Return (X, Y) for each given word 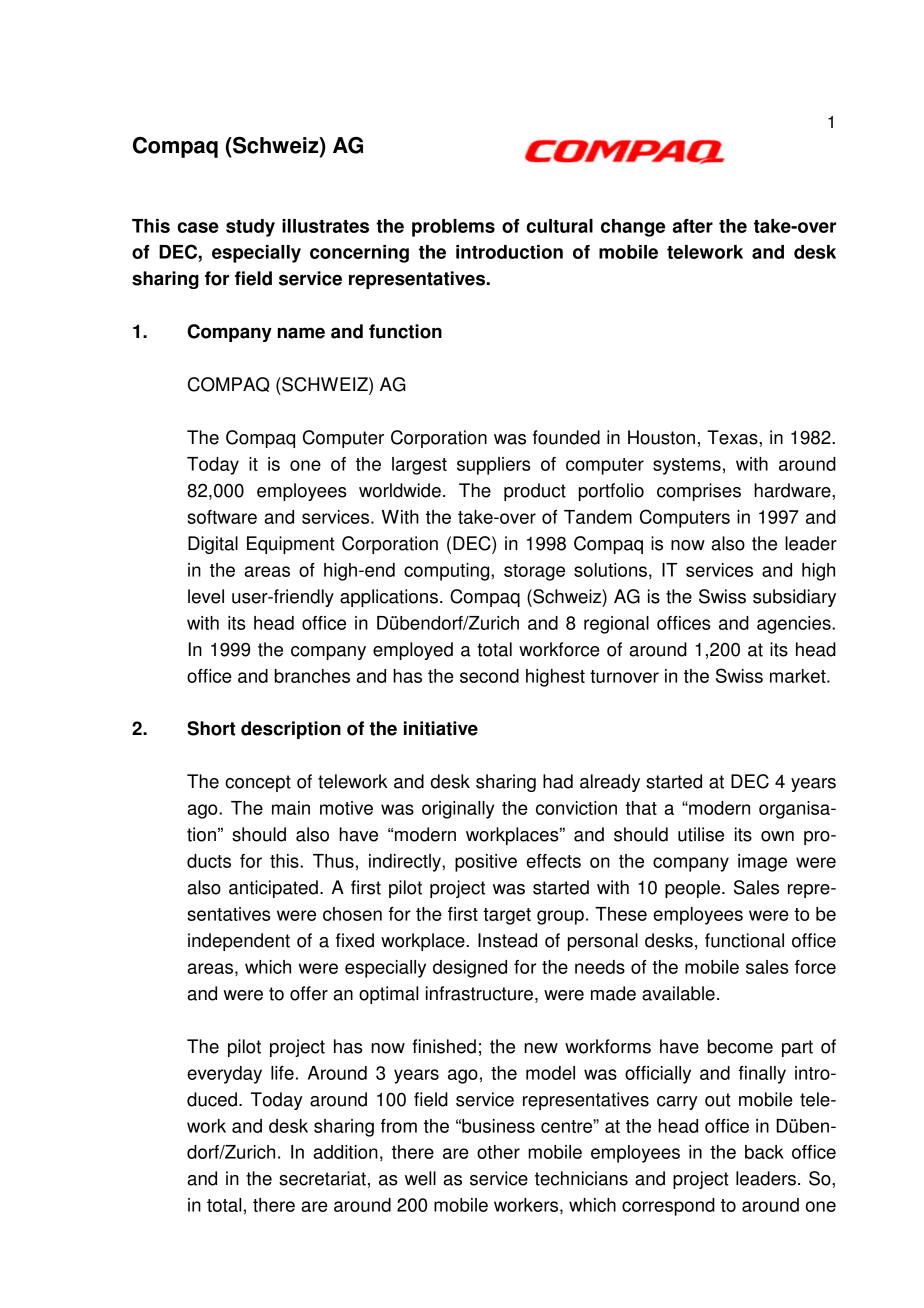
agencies (795, 625)
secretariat (322, 1178)
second (489, 676)
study (250, 228)
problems (453, 228)
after (693, 226)
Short (211, 728)
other (498, 1152)
